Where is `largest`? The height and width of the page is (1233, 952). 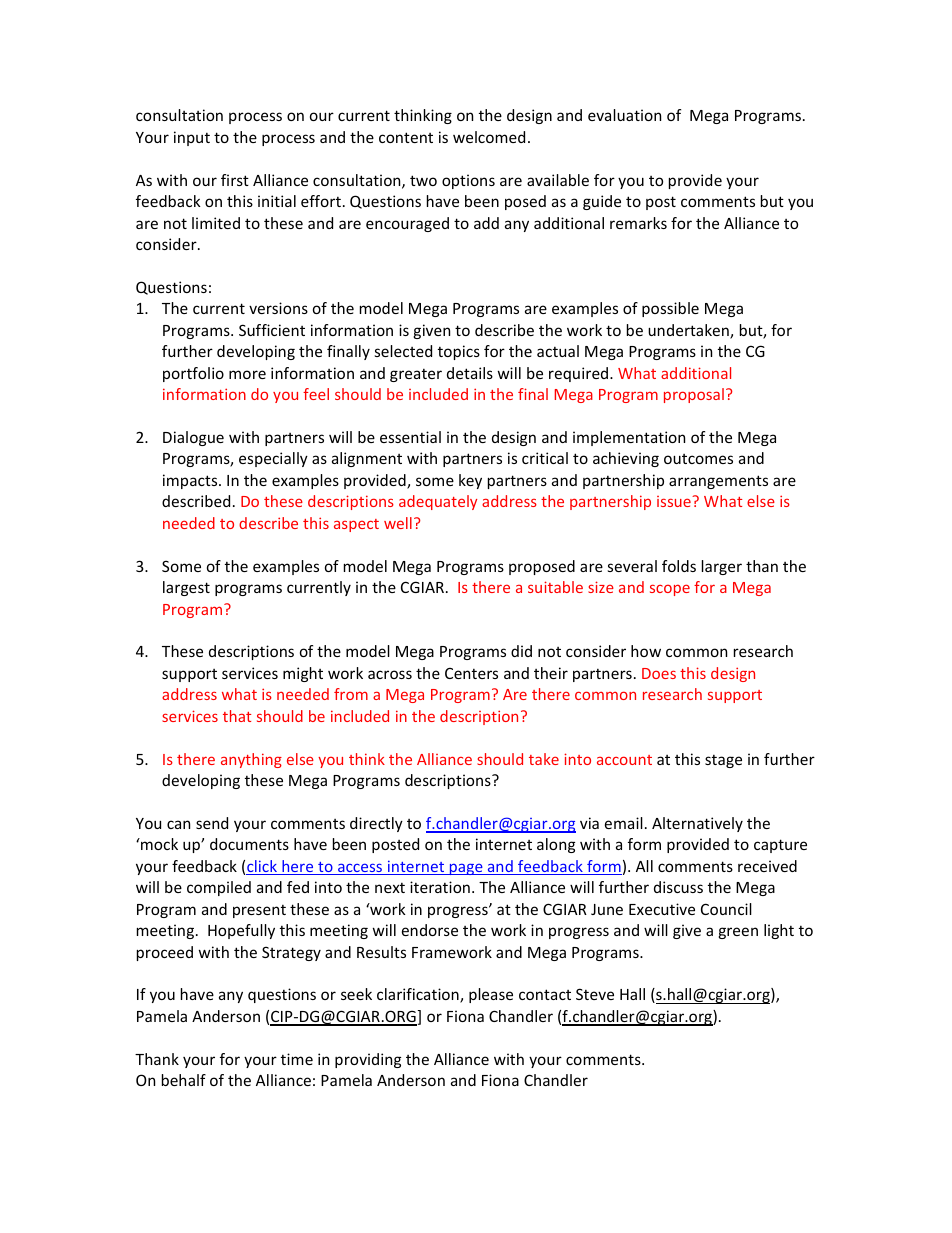 largest is located at coordinates (186, 588).
